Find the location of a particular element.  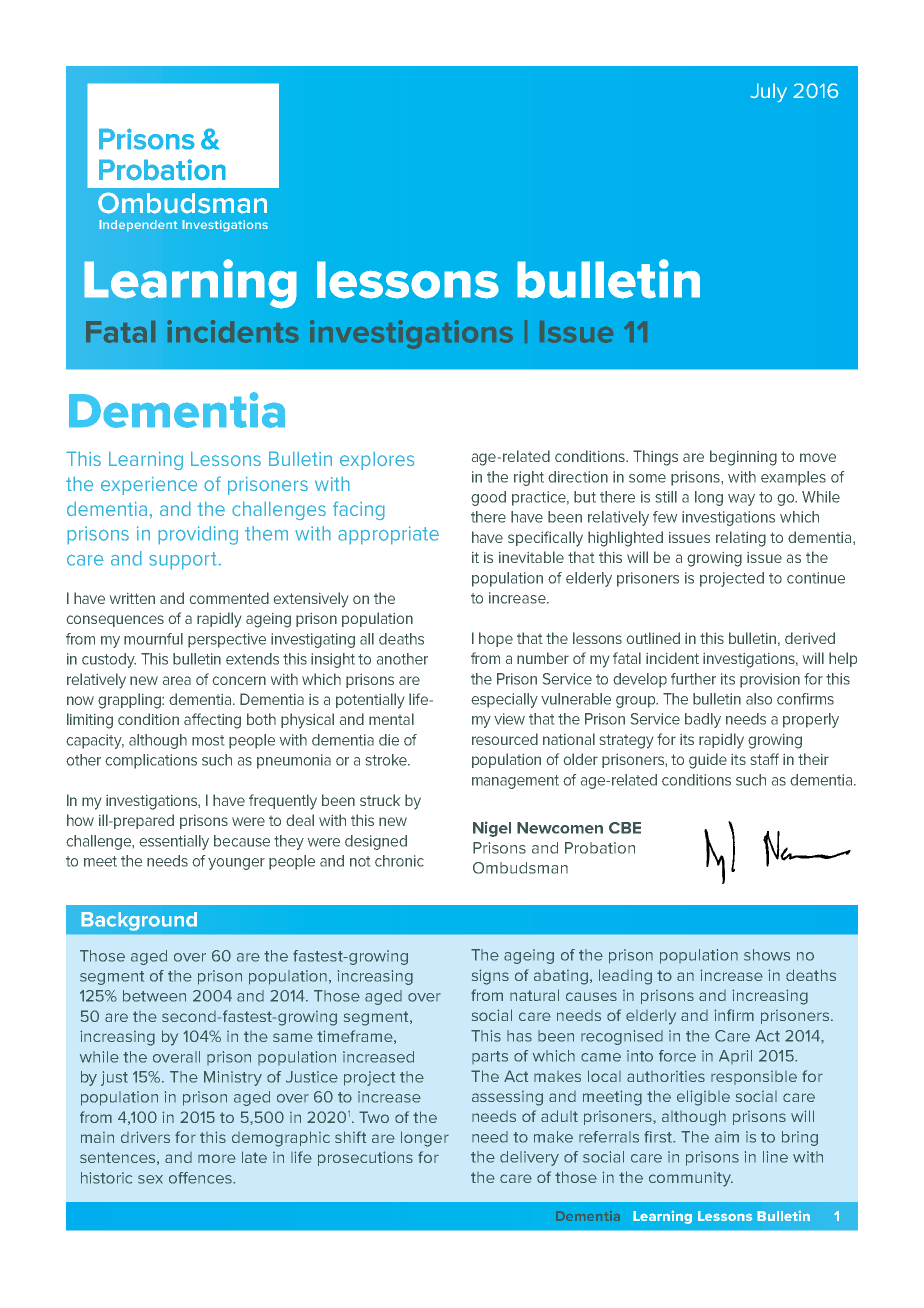

July is located at coordinates (768, 93).
